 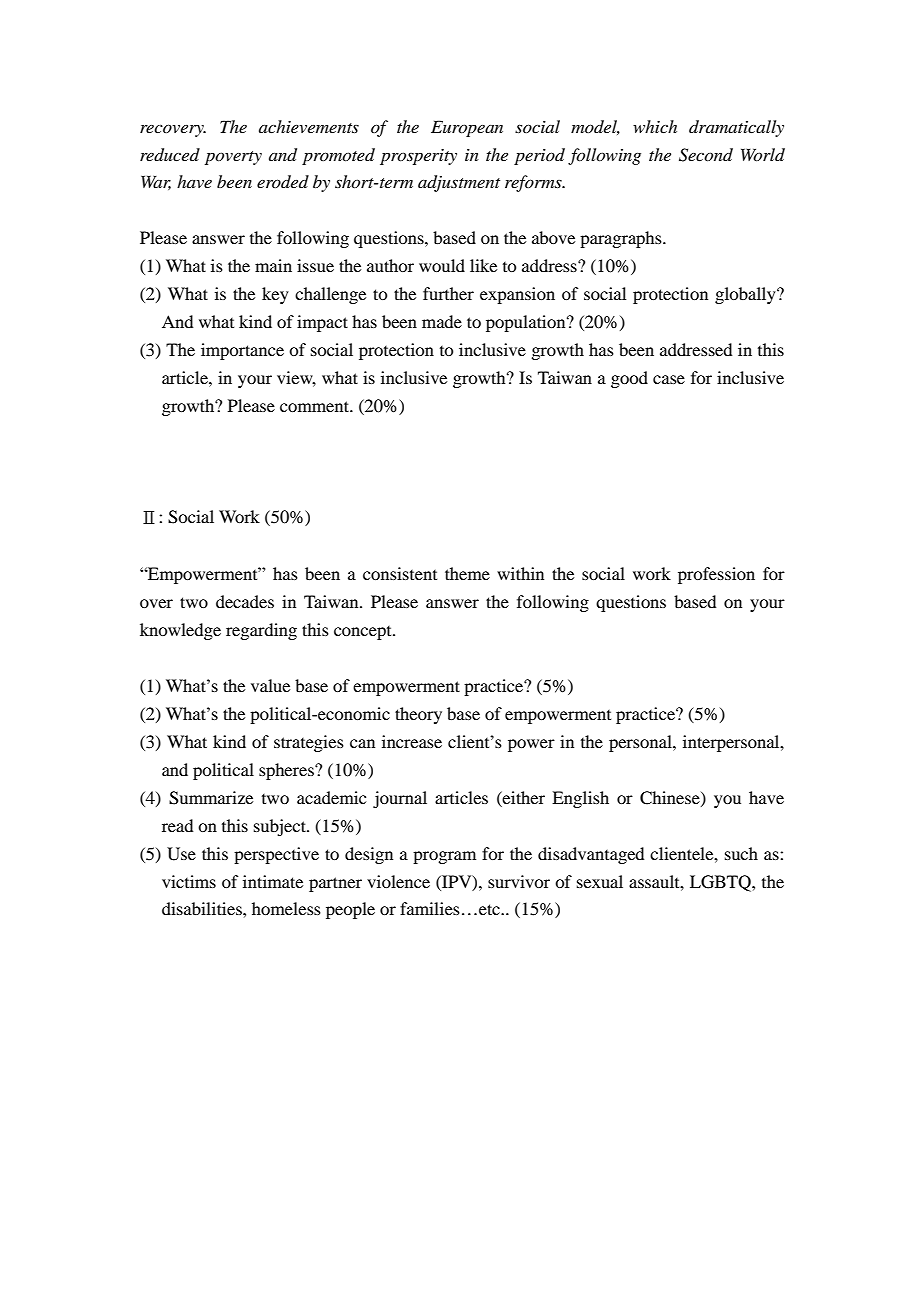 What do you see at coordinates (669, 379) in the page?
I see `case` at bounding box center [669, 379].
